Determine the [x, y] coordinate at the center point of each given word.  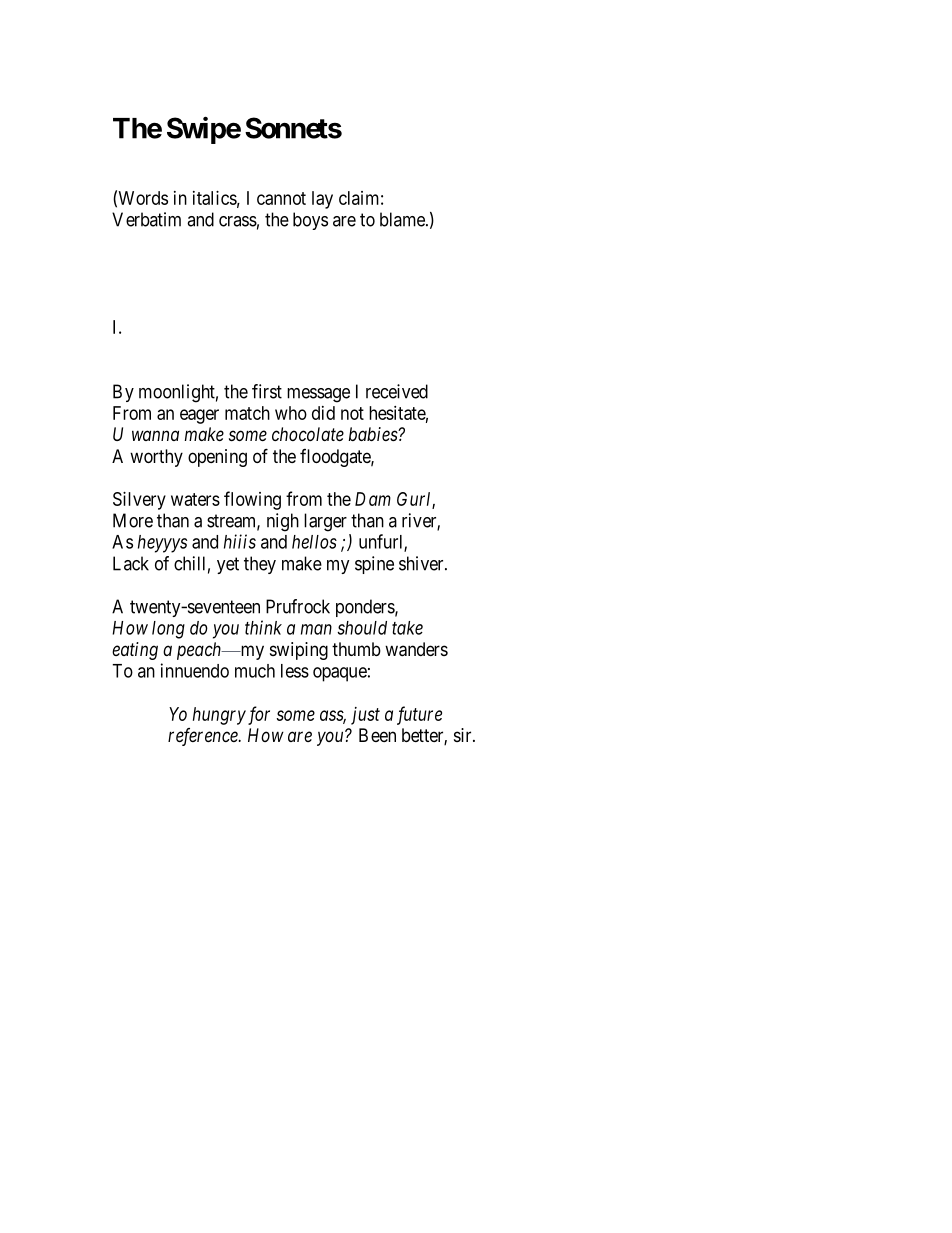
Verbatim [146, 219]
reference [204, 737]
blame [403, 219]
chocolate [308, 434]
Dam [373, 499]
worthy [156, 458]
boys [310, 221]
